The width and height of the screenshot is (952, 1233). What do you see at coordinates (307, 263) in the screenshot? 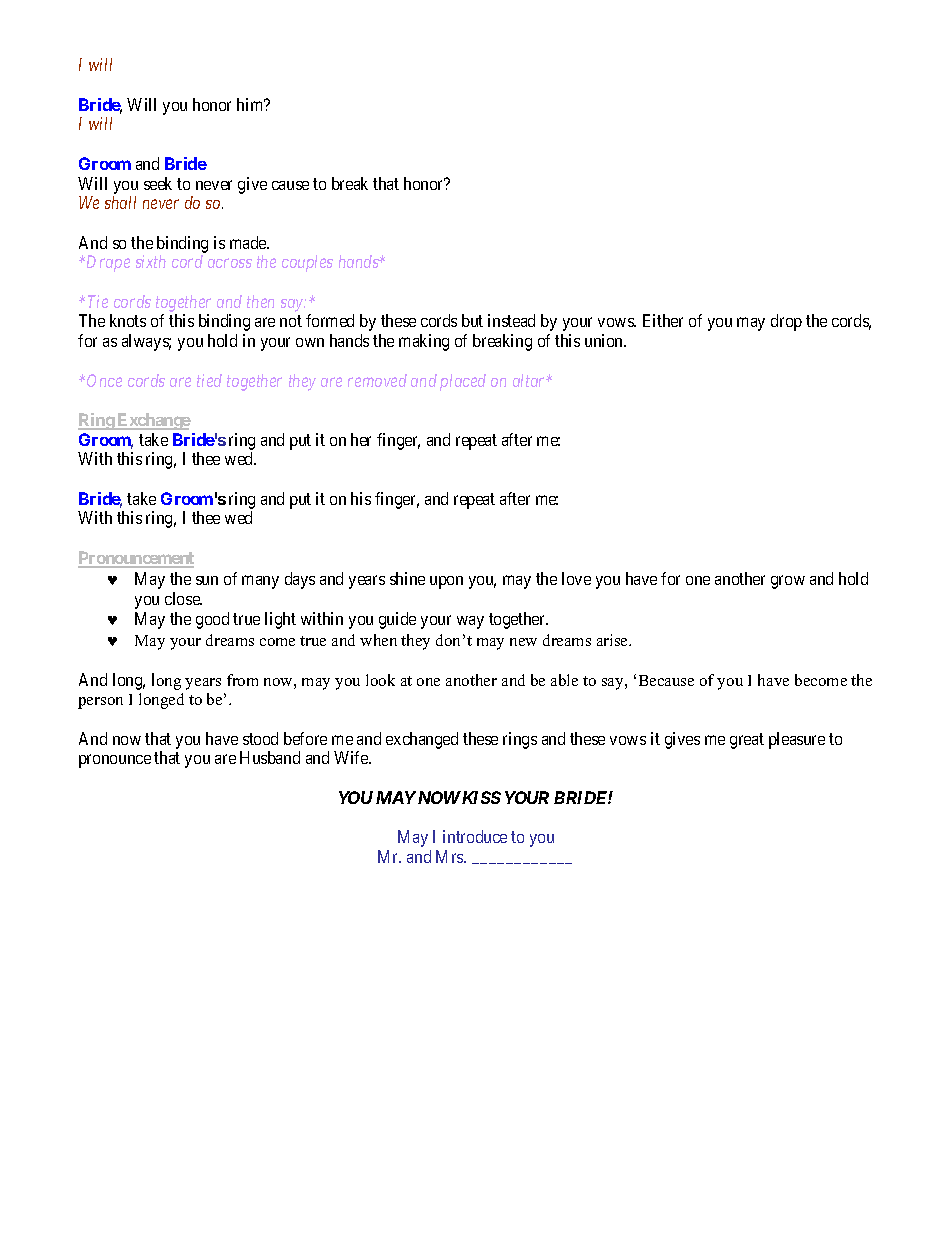
I see `couples` at bounding box center [307, 263].
